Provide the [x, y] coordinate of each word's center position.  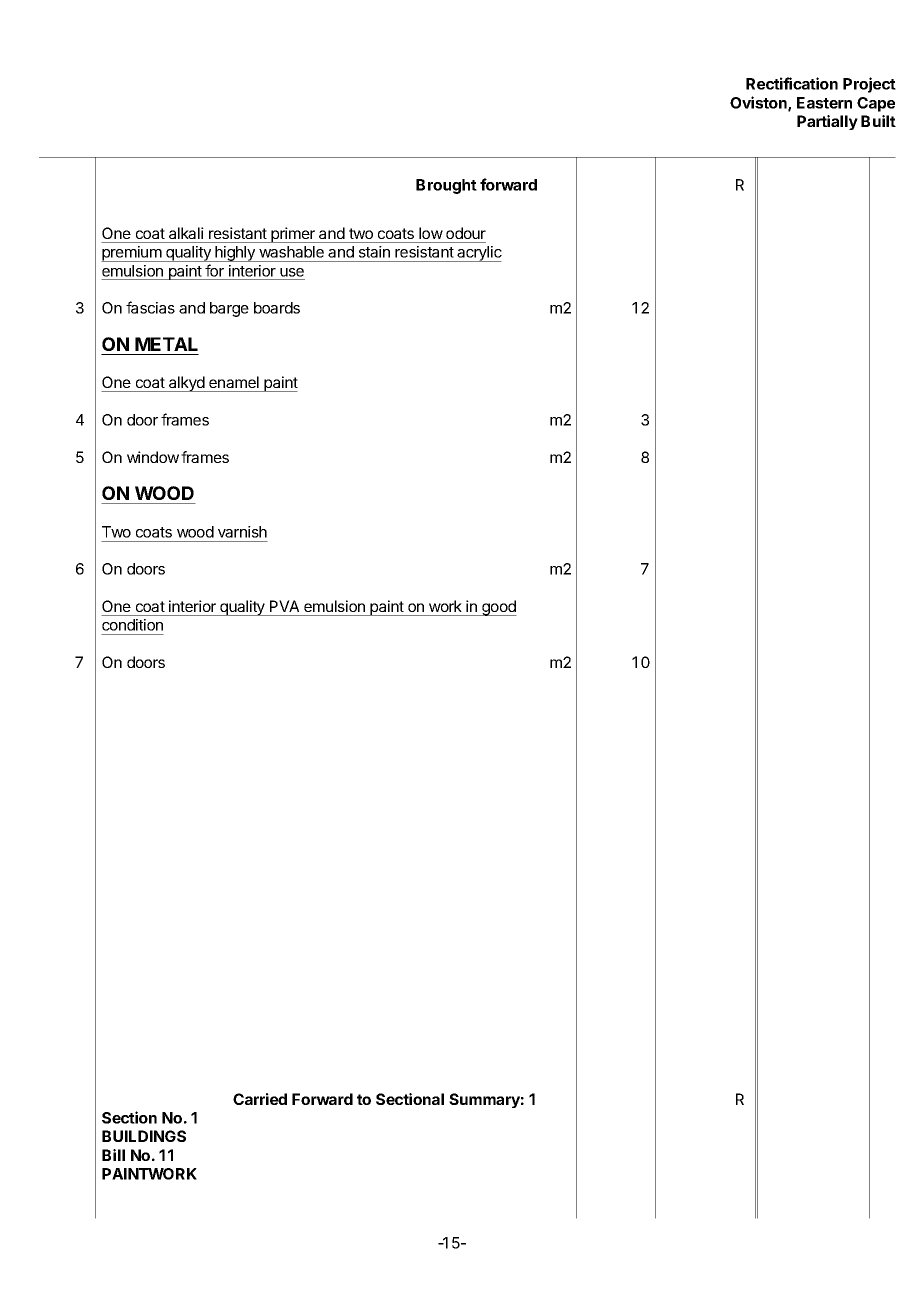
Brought [446, 186]
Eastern [824, 103]
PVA [284, 606]
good [498, 608]
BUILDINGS [144, 1136]
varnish [242, 532]
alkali [186, 233]
